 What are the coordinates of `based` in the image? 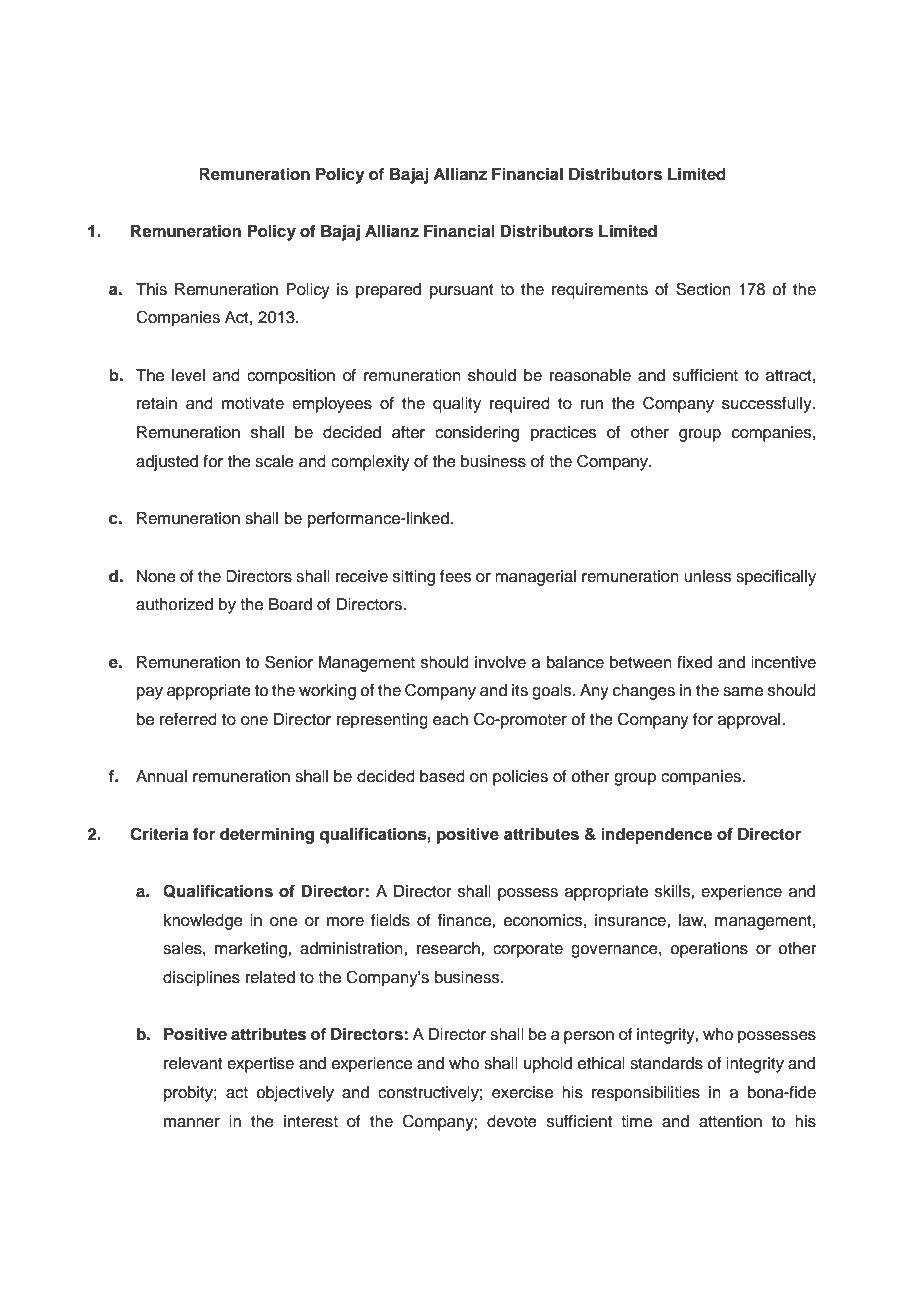 It's located at (442, 776).
